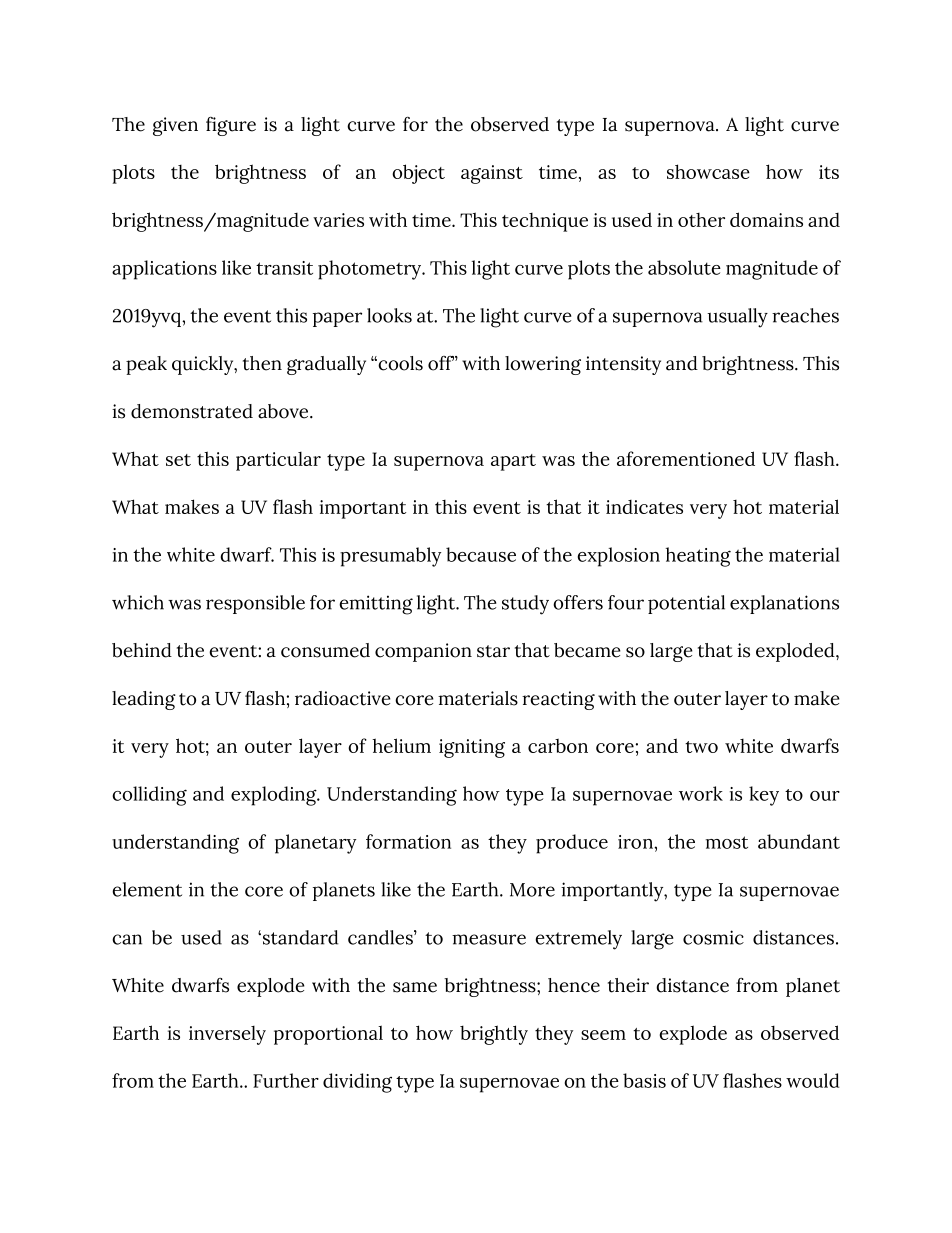 Image resolution: width=952 pixels, height=1233 pixels. Describe the element at coordinates (784, 604) in the image. I see `explanations` at that location.
